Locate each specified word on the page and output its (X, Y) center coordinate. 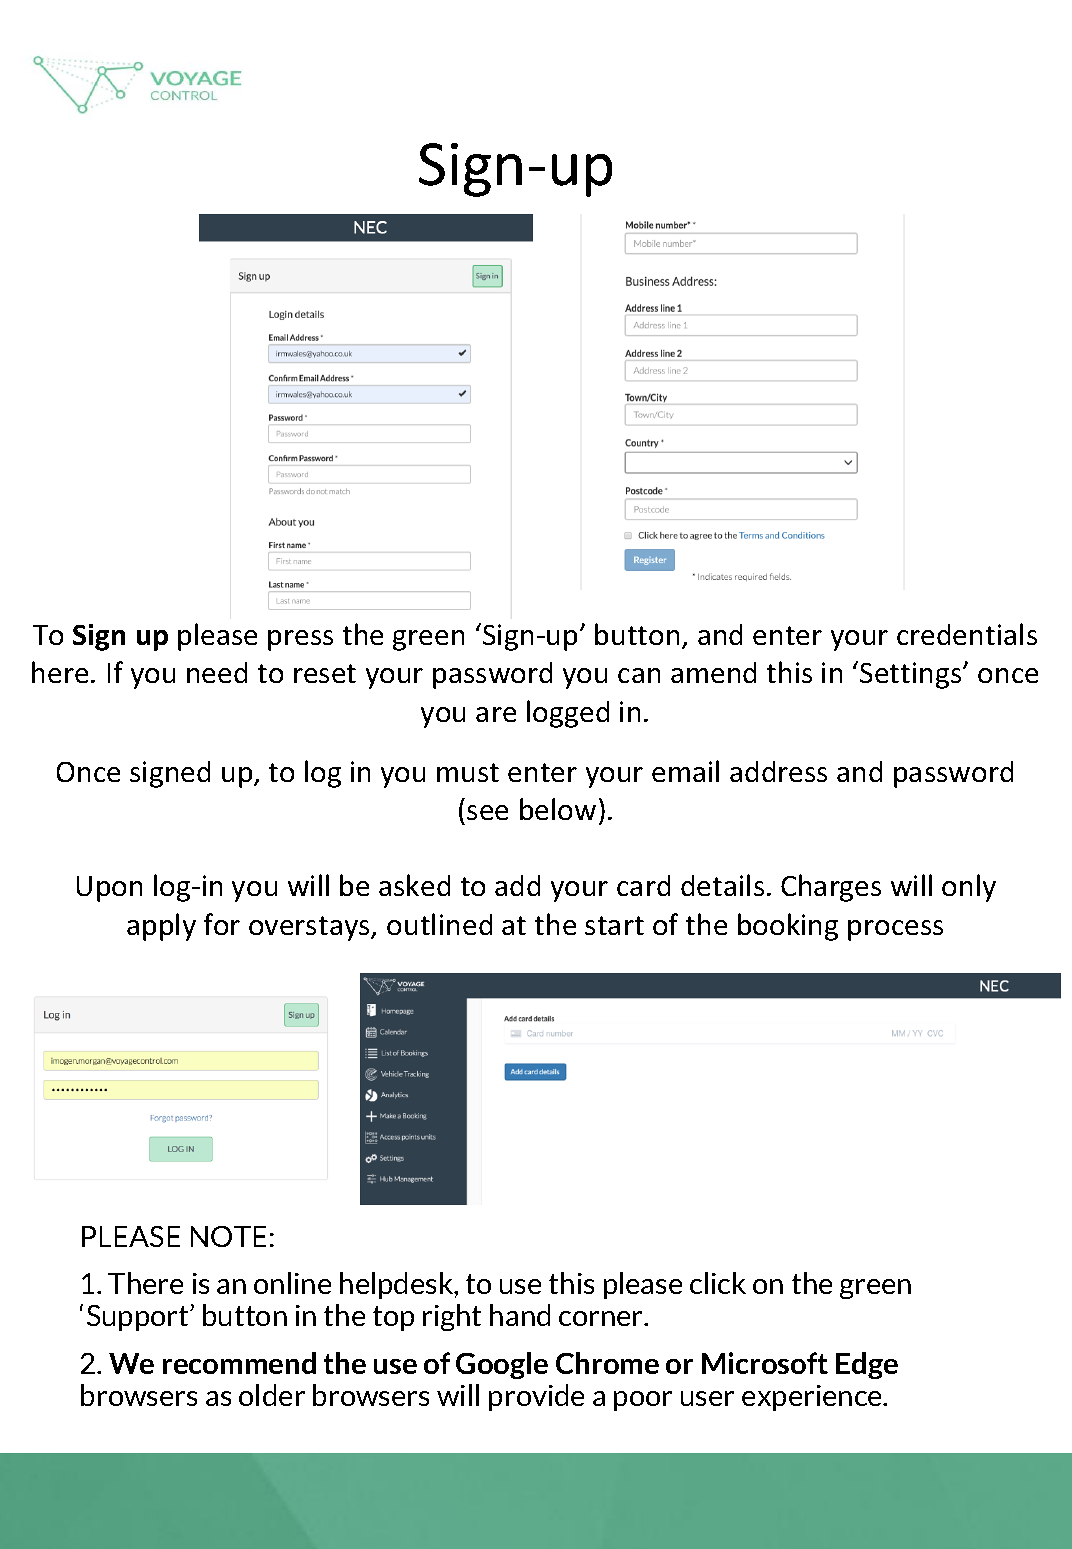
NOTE (228, 1236)
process (895, 930)
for (222, 924)
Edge (867, 1365)
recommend (239, 1363)
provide (536, 1397)
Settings (912, 675)
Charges (831, 888)
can (639, 675)
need (217, 672)
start (614, 925)
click (718, 1283)
